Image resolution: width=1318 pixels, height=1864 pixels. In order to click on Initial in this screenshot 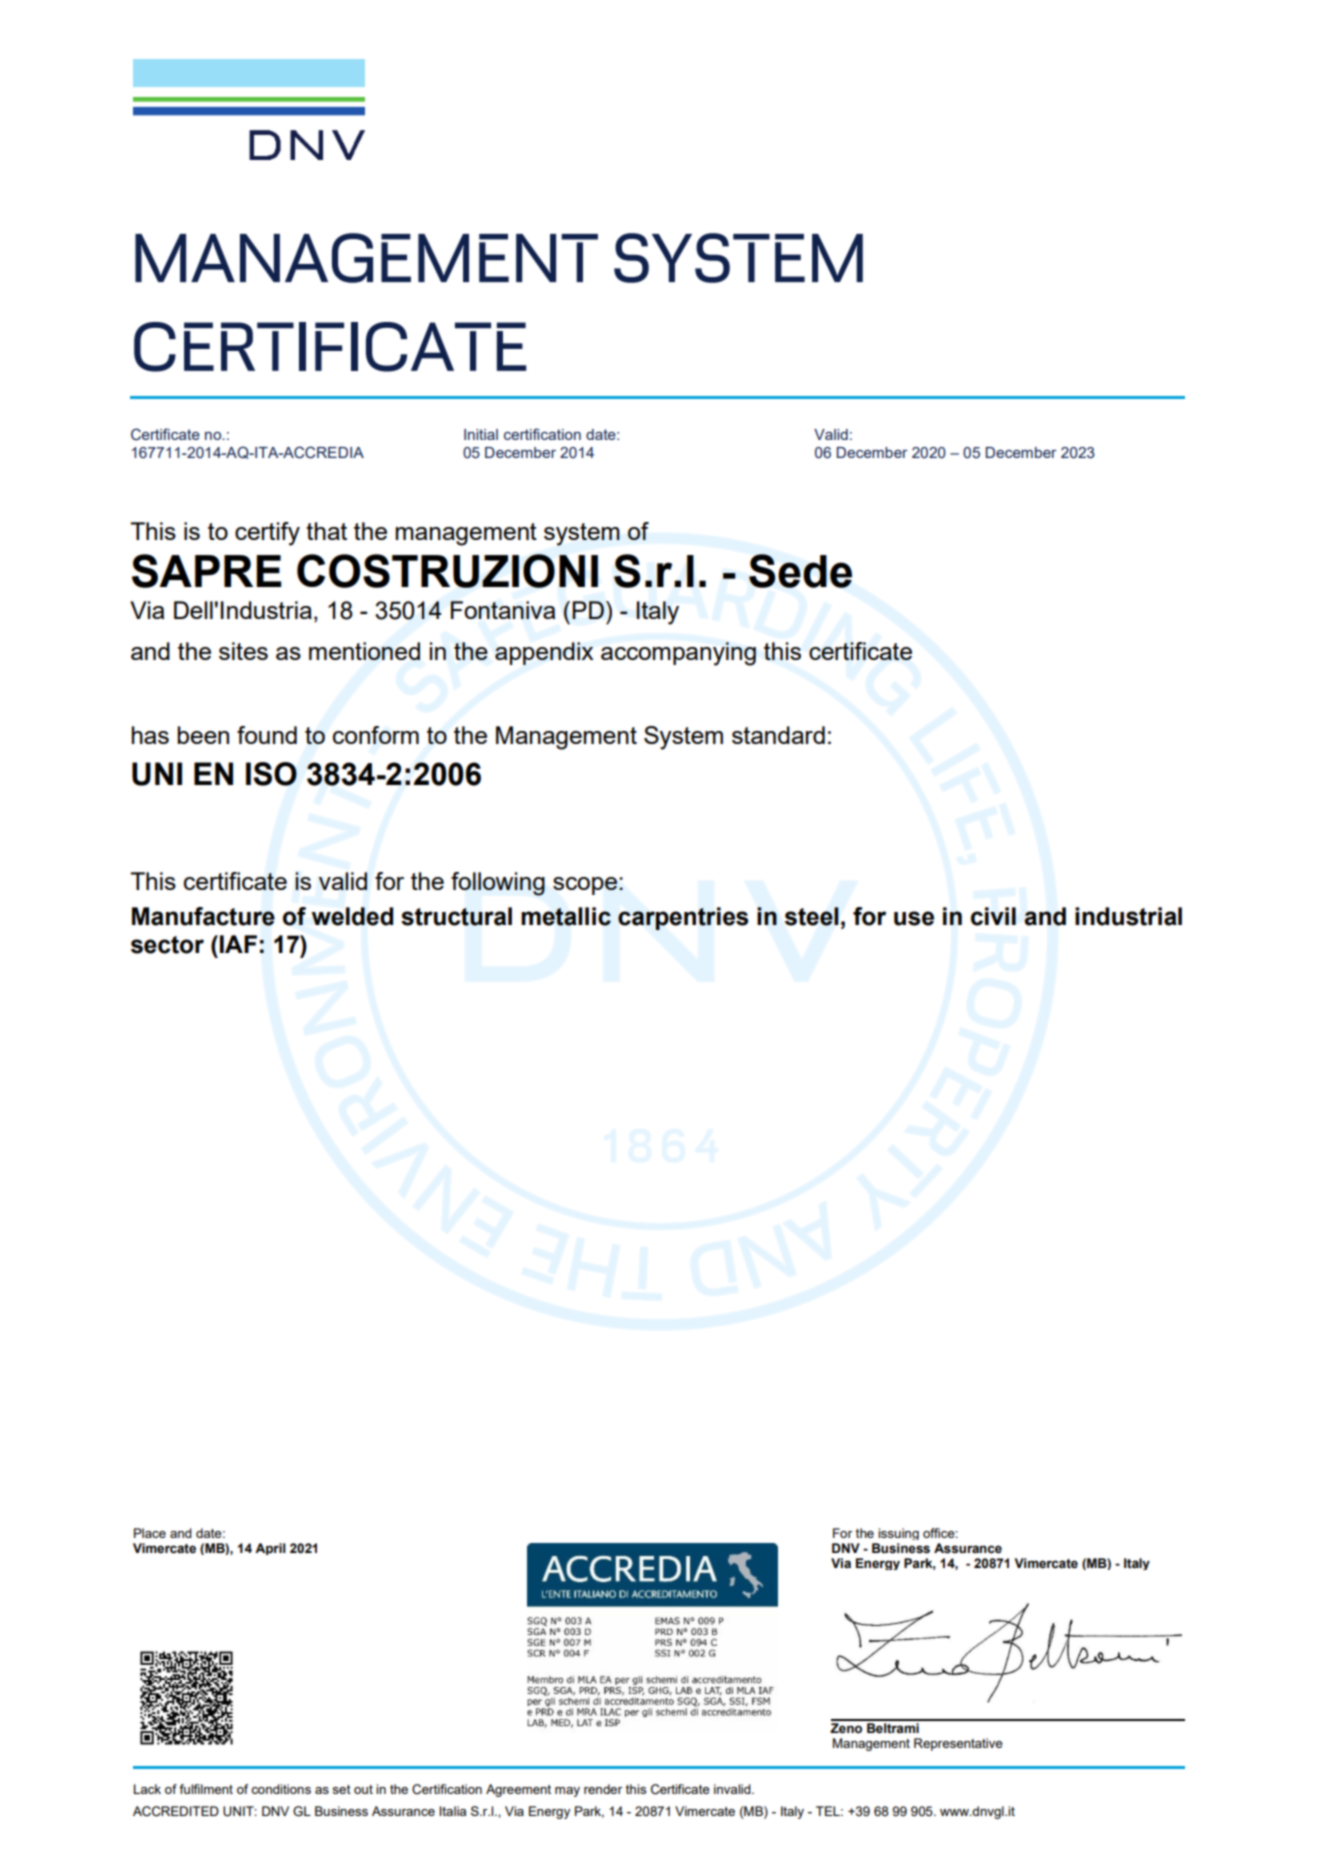, I will do `click(481, 434)`.
